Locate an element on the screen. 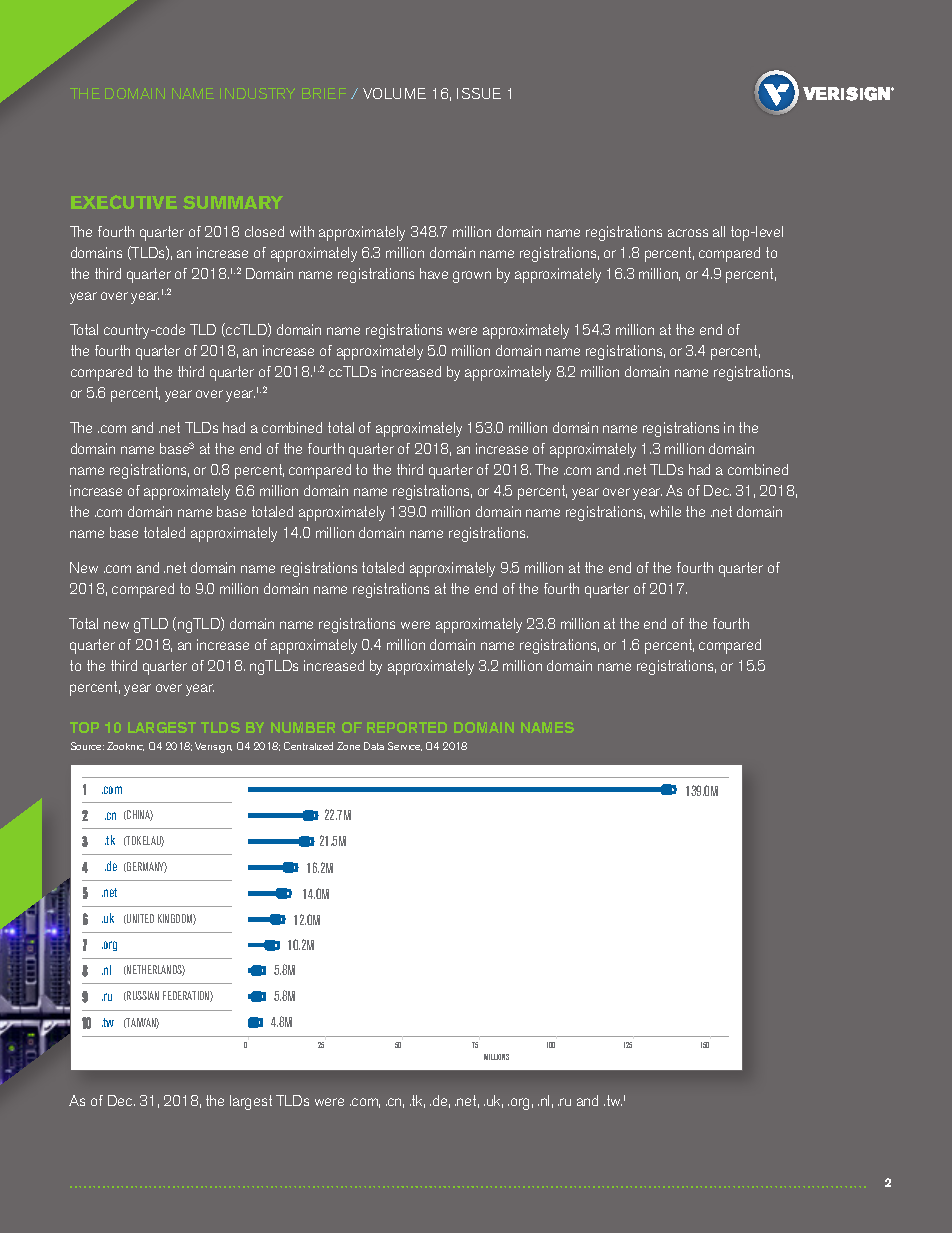 The height and width of the screenshot is (1233, 952). RUSSIAN is located at coordinates (142, 996).
